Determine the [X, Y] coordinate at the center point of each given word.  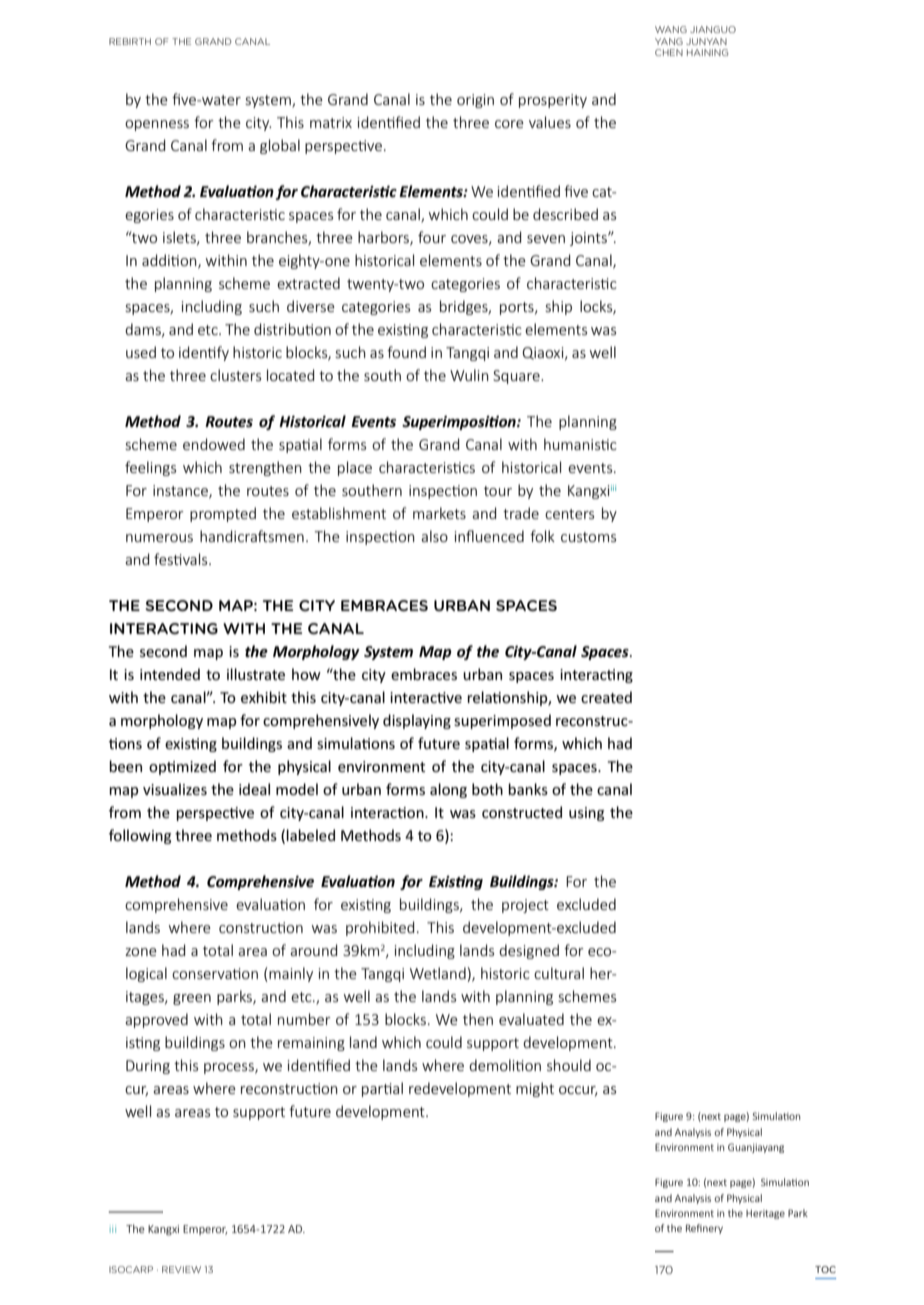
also [434, 536]
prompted [223, 514]
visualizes [175, 789]
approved [156, 1020]
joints [589, 239]
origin [475, 101]
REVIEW [181, 1269]
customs [588, 537]
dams [144, 330]
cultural [559, 973]
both [487, 789]
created [606, 697]
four [432, 237]
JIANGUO [713, 29]
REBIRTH [130, 41]
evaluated [531, 1019]
